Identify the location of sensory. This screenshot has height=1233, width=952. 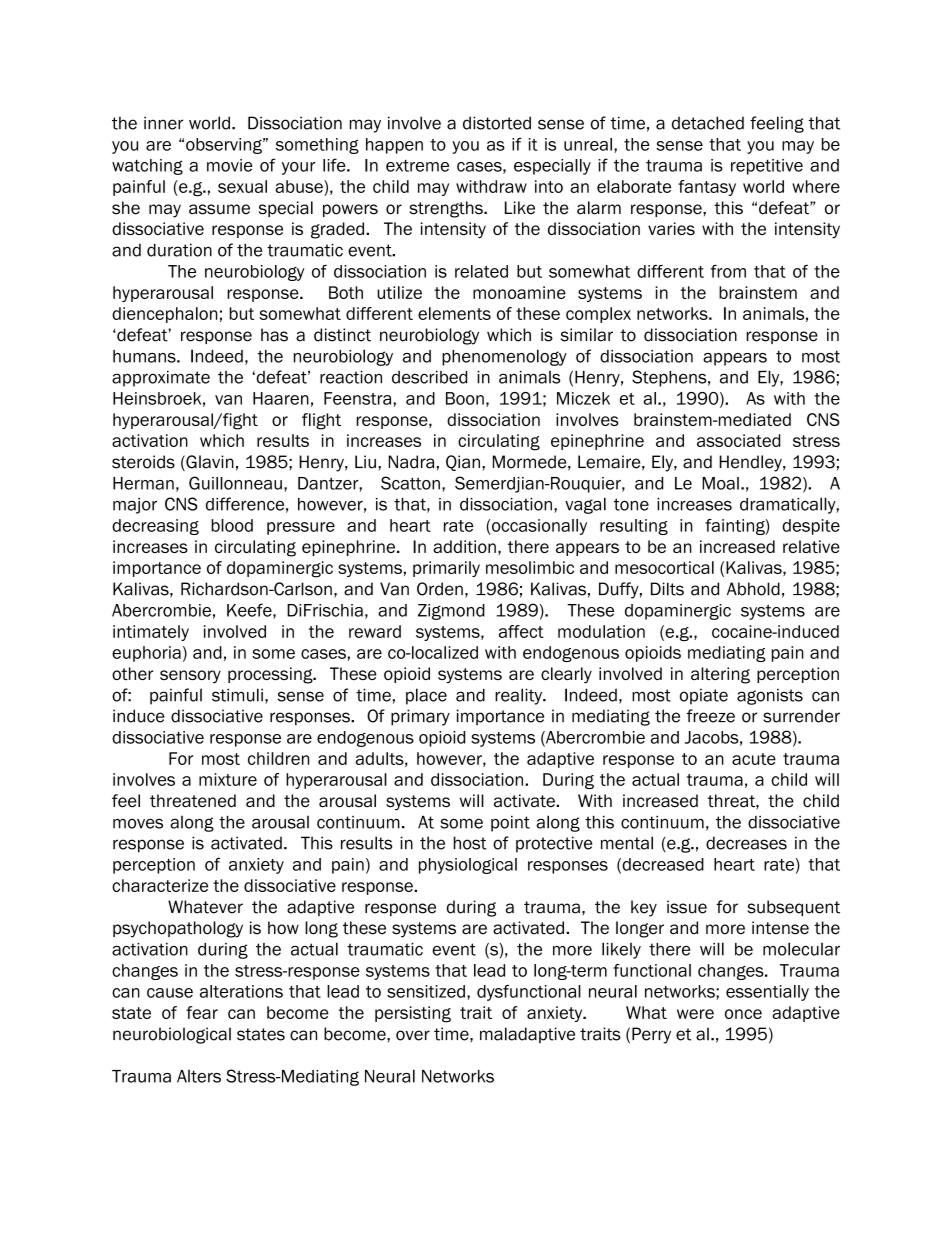
(190, 677).
